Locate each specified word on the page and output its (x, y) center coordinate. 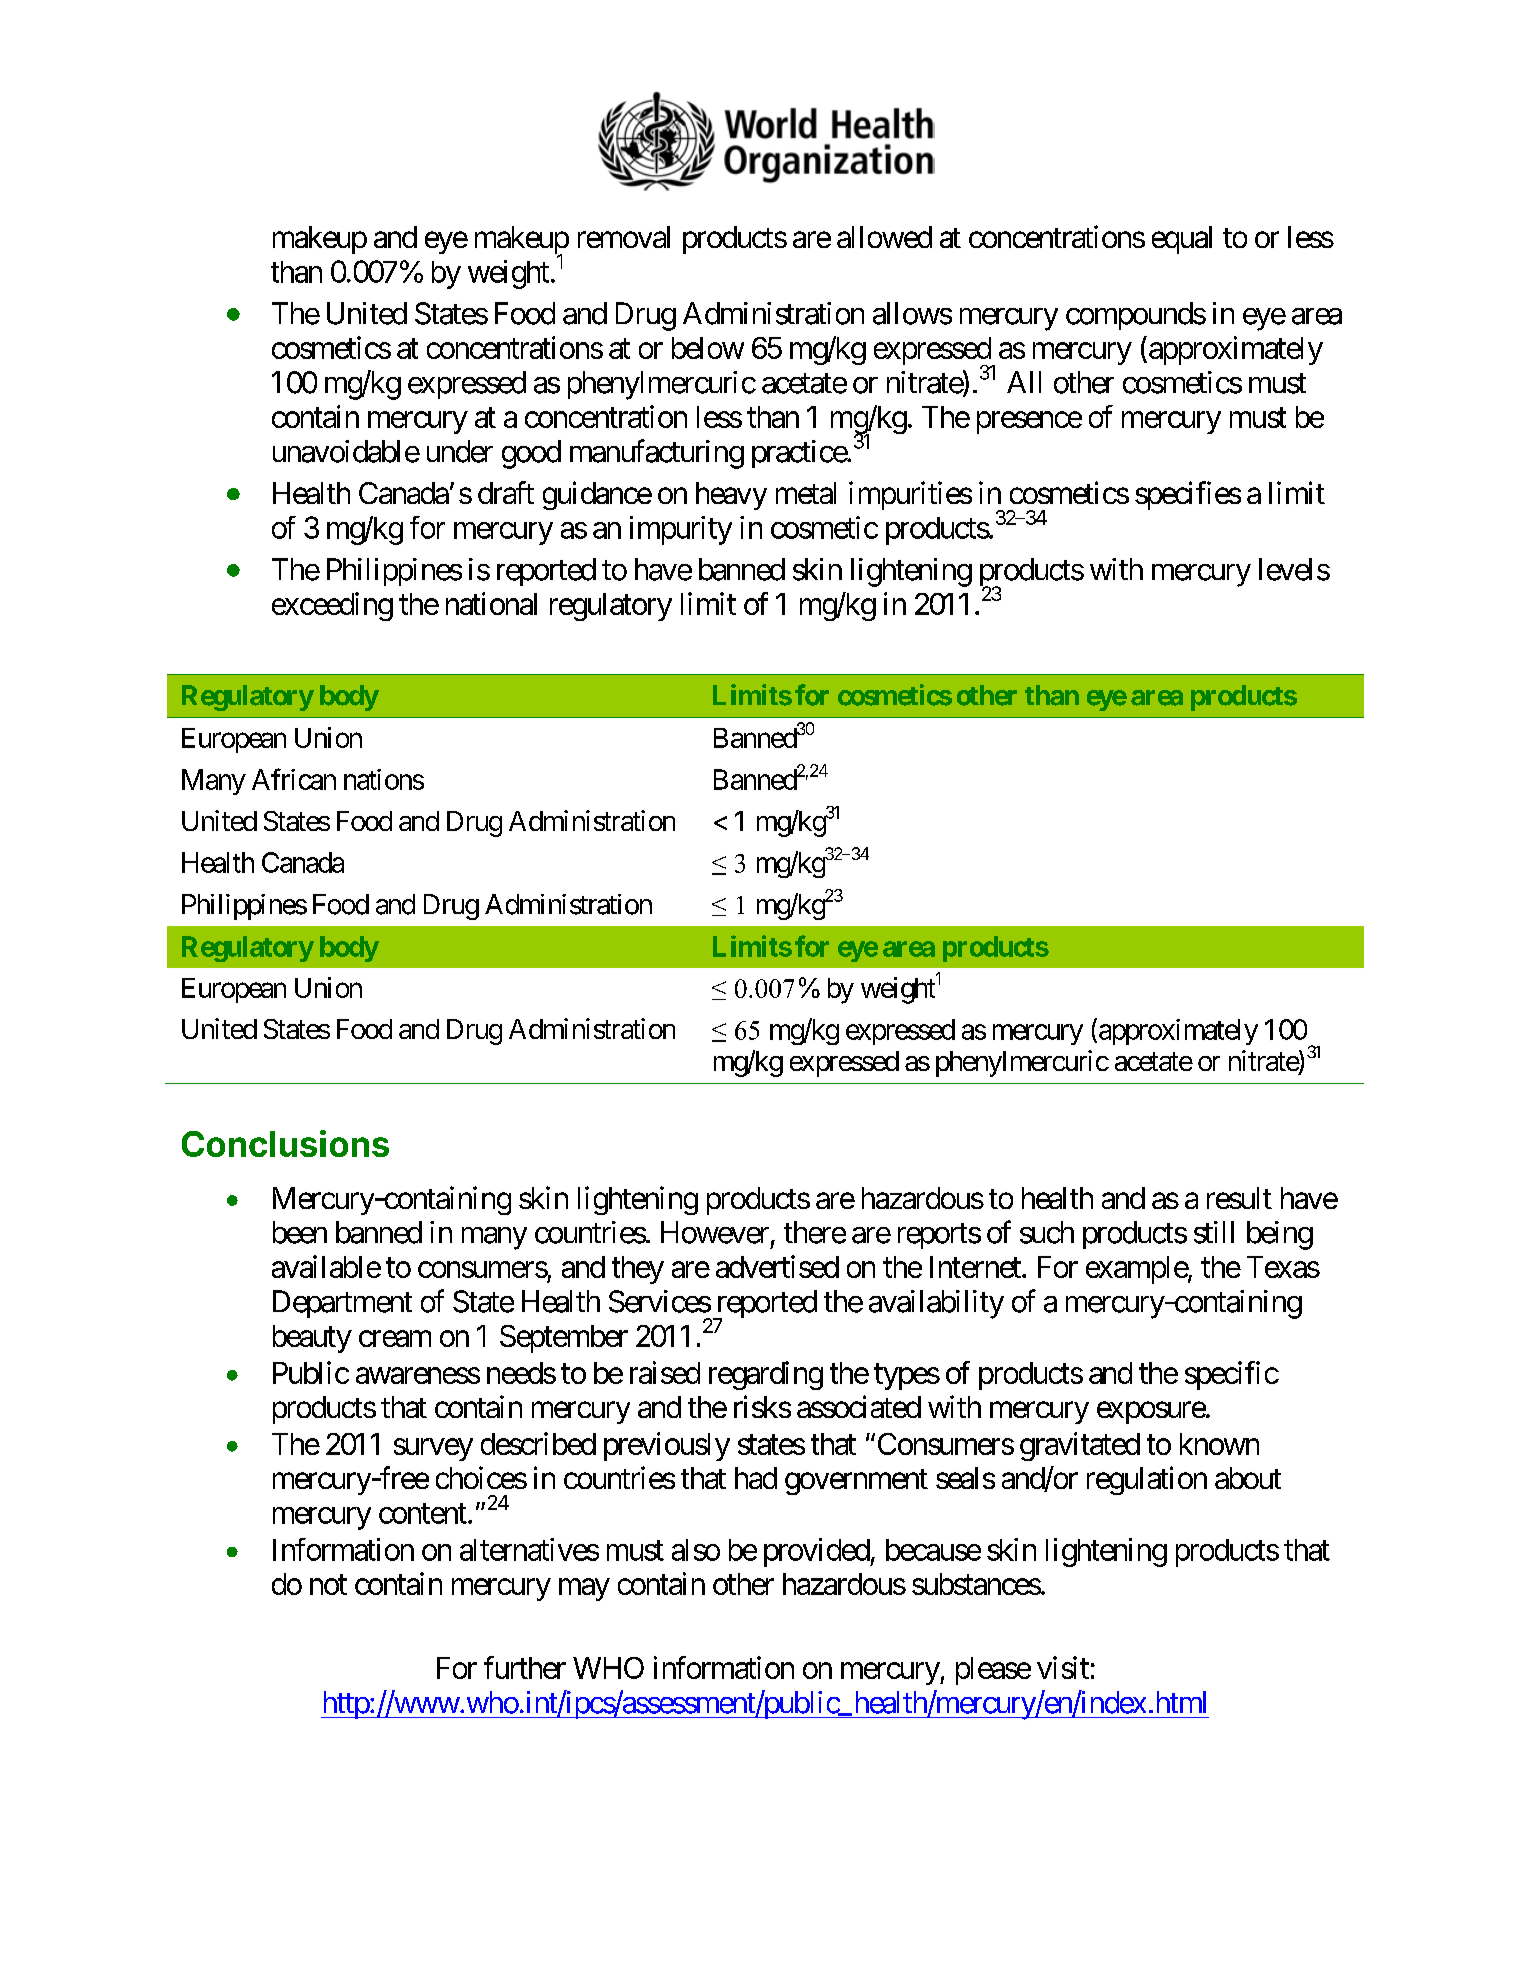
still (1214, 1232)
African (294, 779)
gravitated (1080, 1446)
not (328, 1585)
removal (624, 237)
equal (1182, 240)
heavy (731, 496)
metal (806, 493)
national (491, 603)
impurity (681, 530)
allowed (884, 237)
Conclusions (285, 1143)
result (1239, 1198)
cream (395, 1339)
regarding (766, 1375)
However (715, 1232)
